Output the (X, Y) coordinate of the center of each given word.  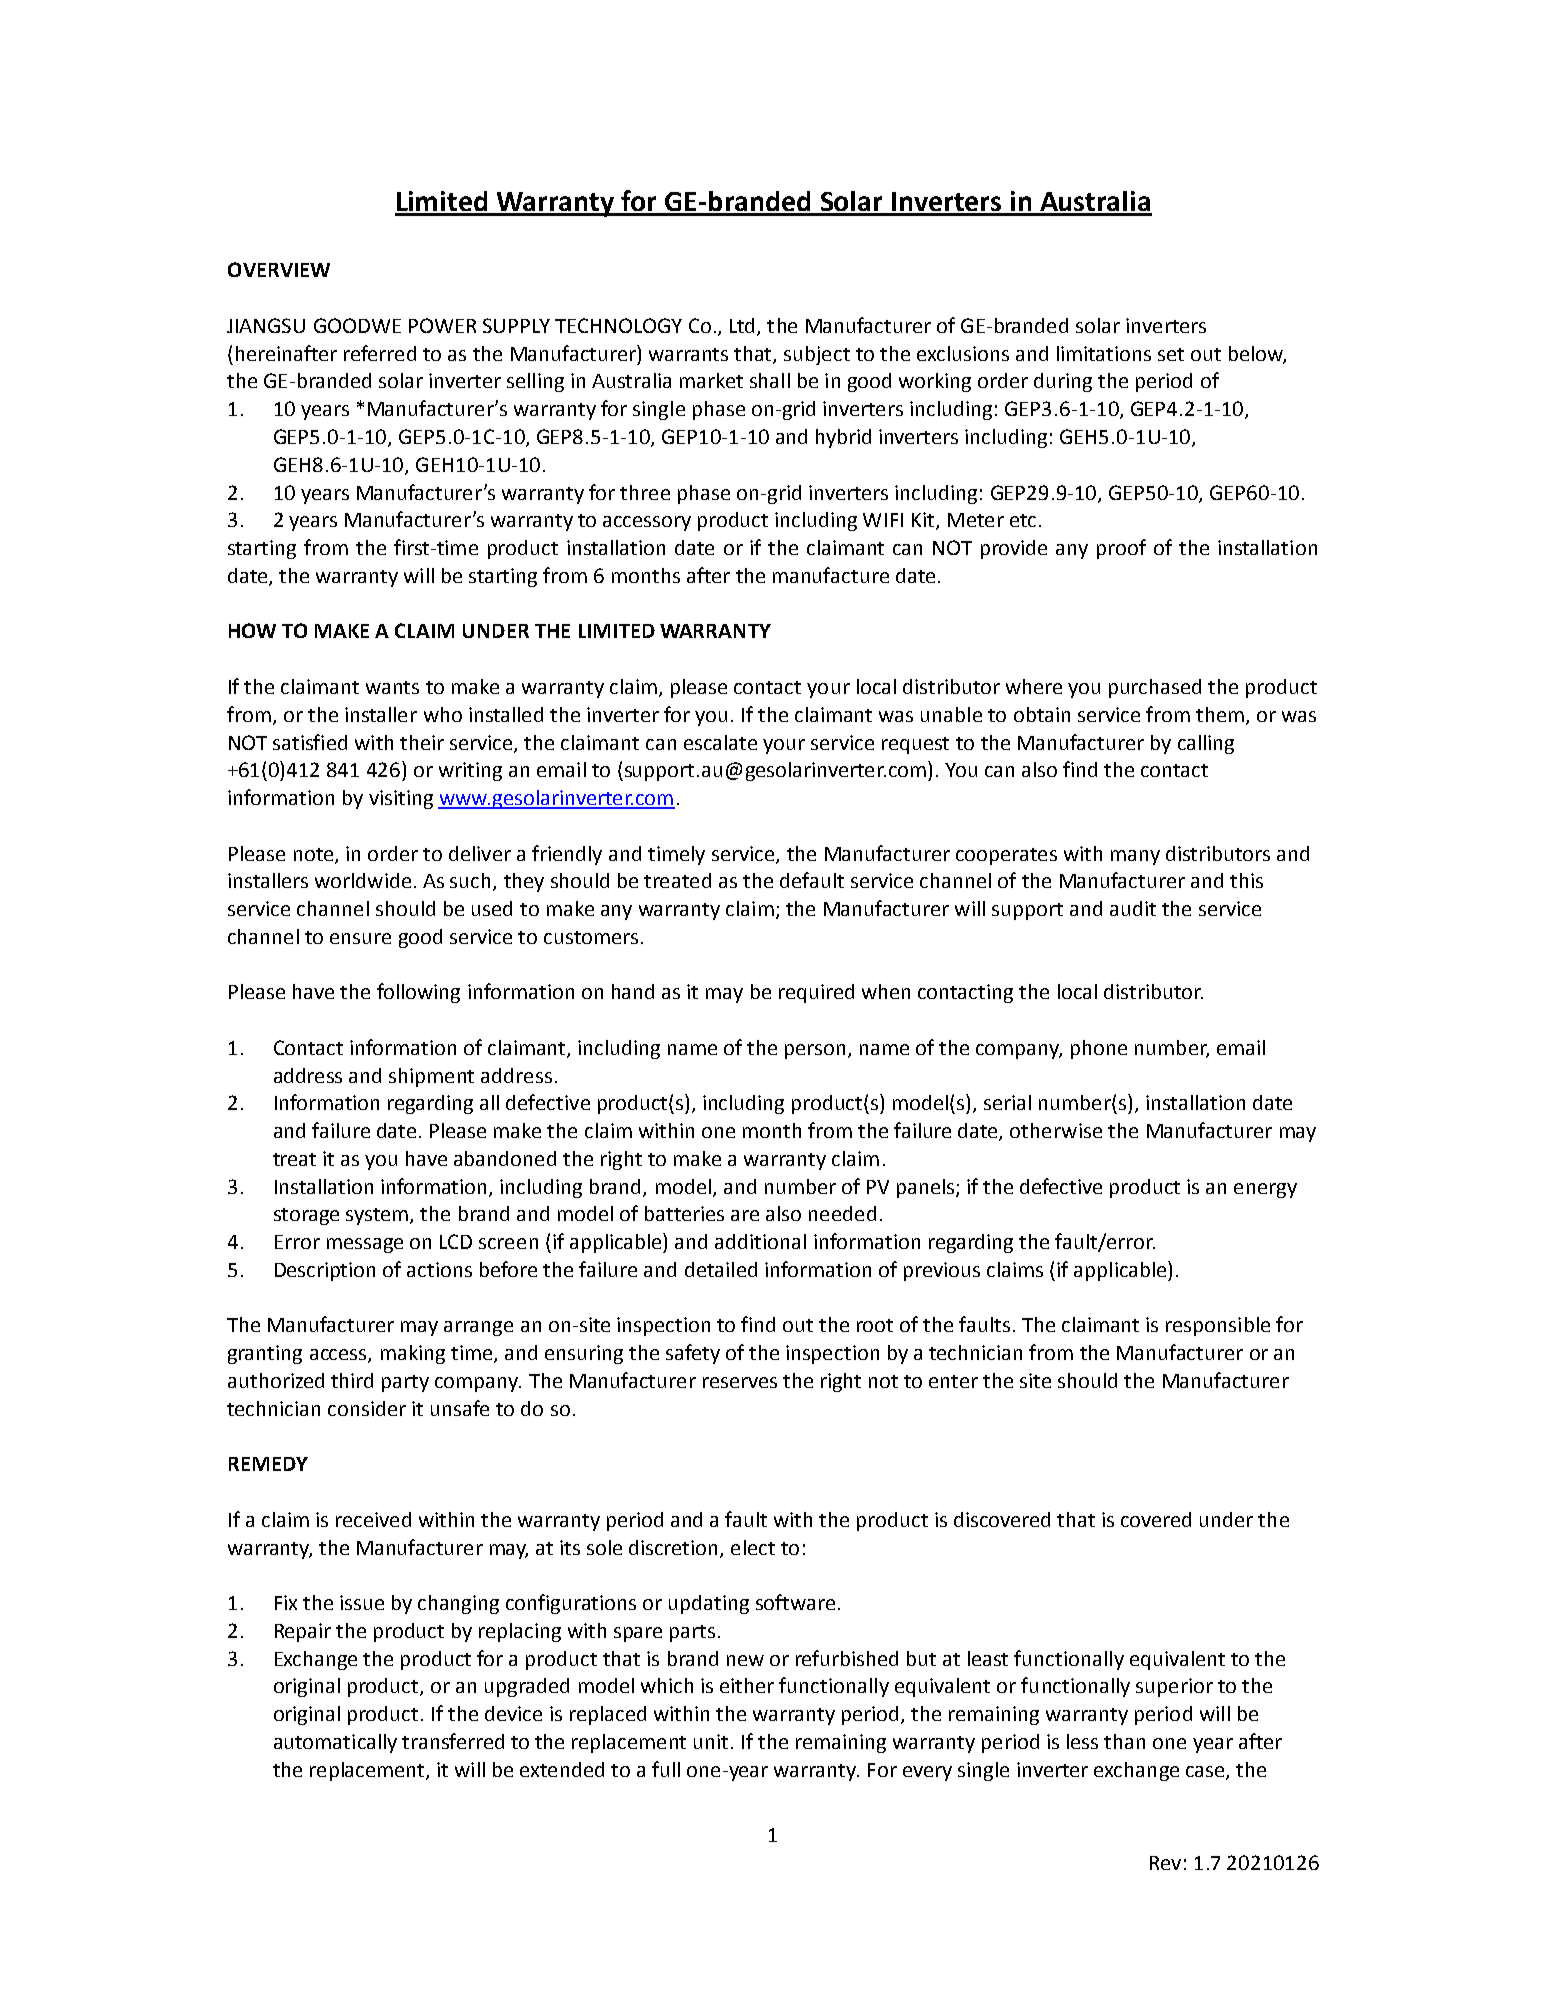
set (1171, 354)
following (418, 993)
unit (713, 1741)
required (816, 993)
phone (1099, 1049)
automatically (335, 1743)
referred (380, 353)
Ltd (744, 327)
